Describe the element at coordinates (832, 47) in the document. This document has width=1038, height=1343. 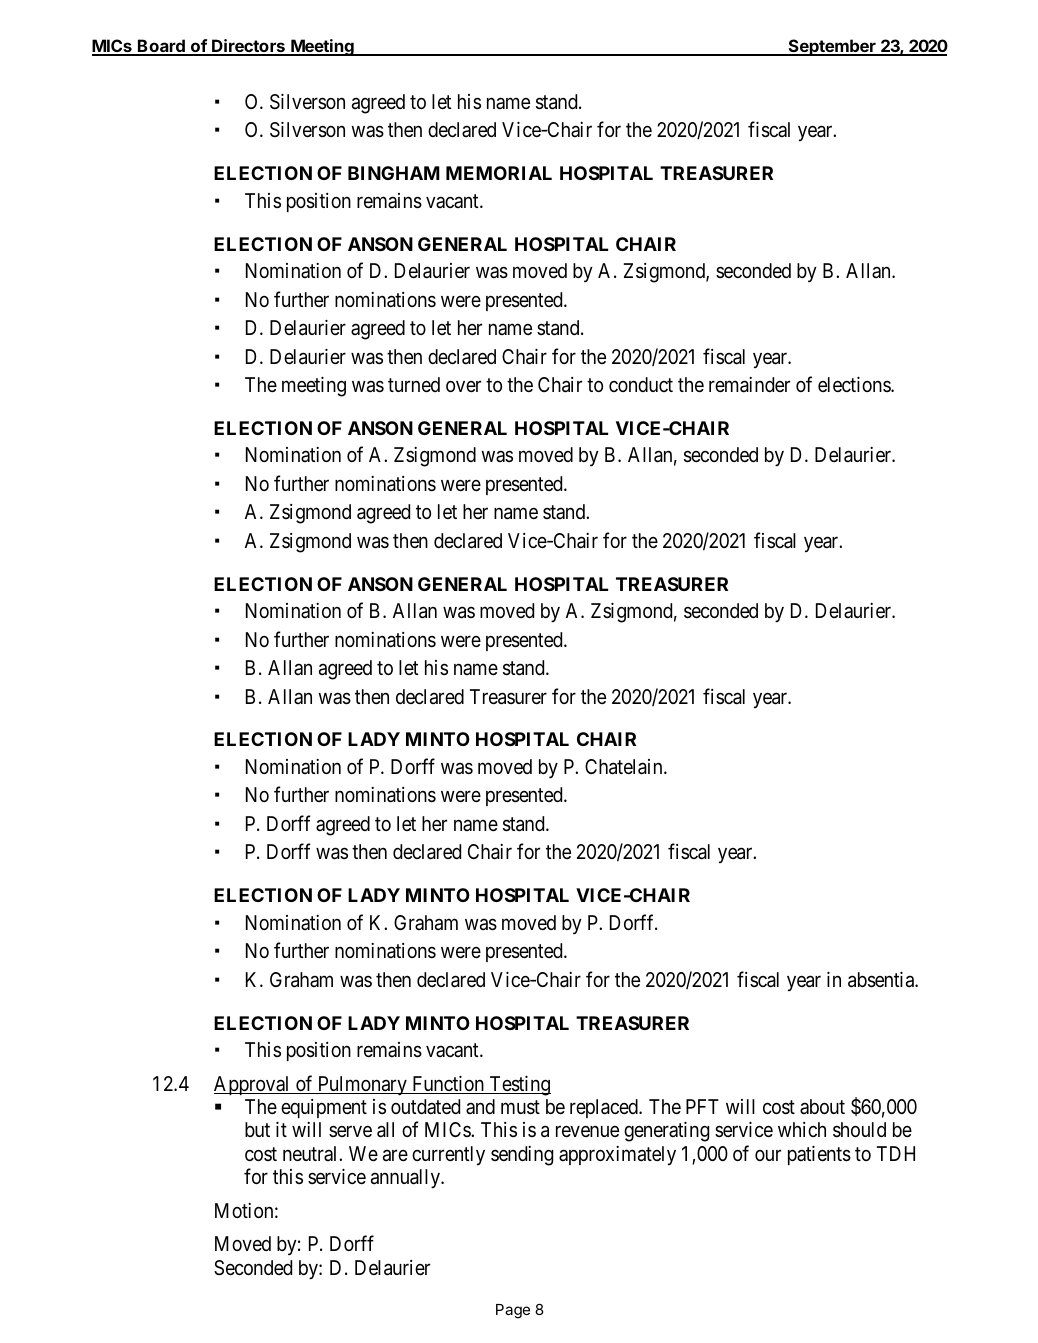
I see `September` at that location.
